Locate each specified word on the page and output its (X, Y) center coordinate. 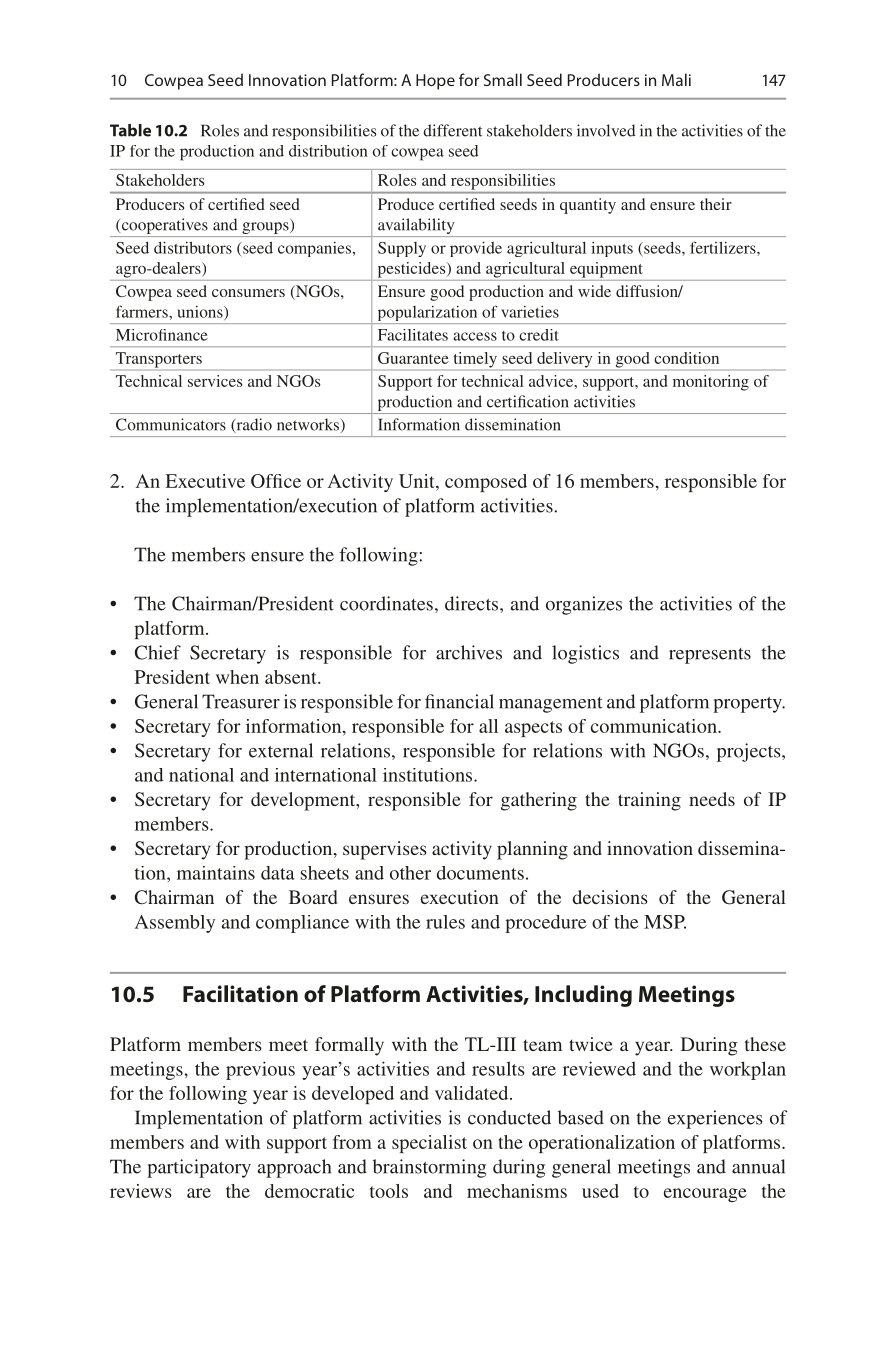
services (215, 381)
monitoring (711, 383)
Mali (676, 79)
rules (445, 922)
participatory (199, 1168)
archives (469, 652)
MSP (665, 922)
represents (710, 656)
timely (475, 360)
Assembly (175, 924)
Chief (158, 652)
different (452, 130)
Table (130, 130)
